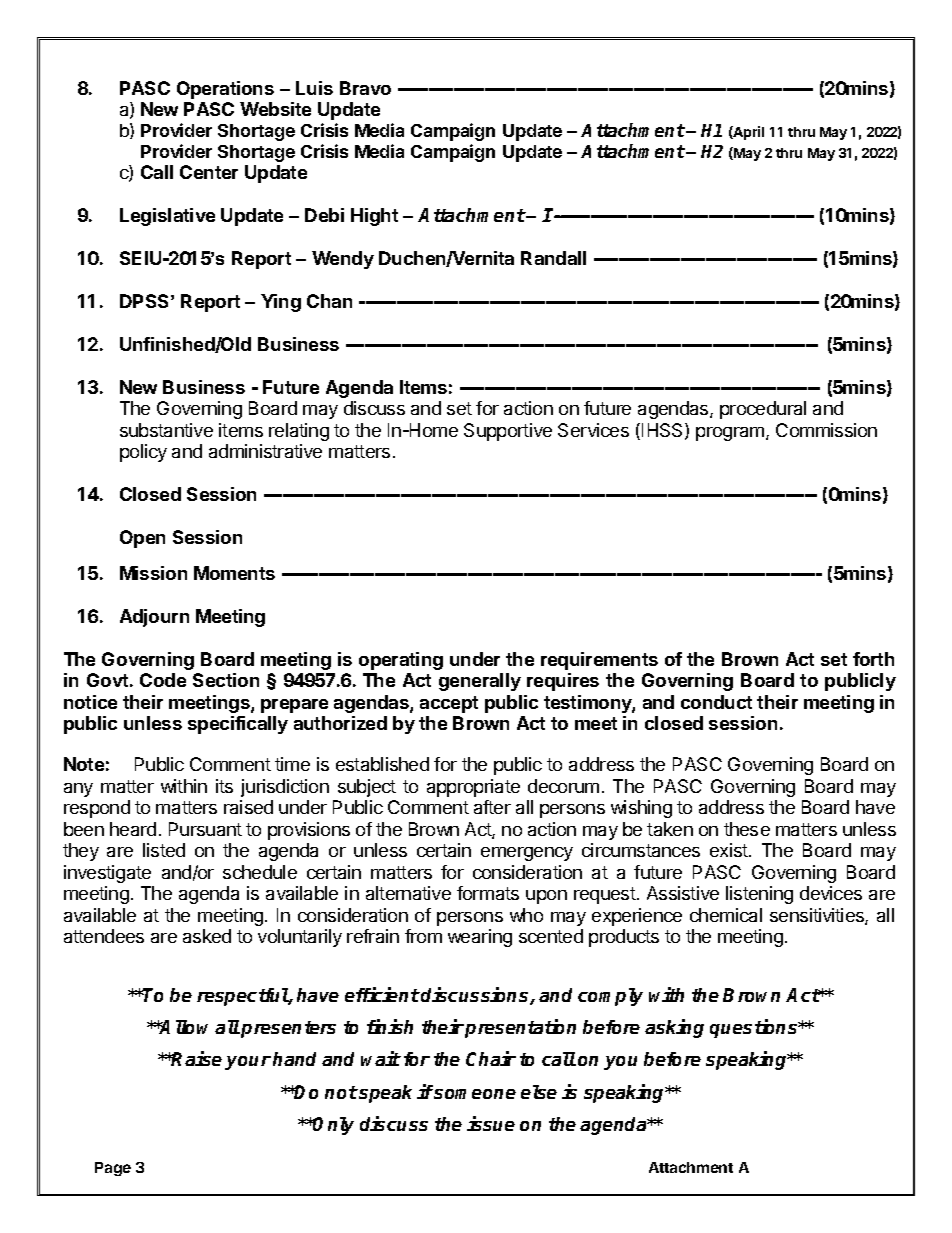 This screenshot has height=1233, width=952. I want to click on Operations, so click(225, 90).
